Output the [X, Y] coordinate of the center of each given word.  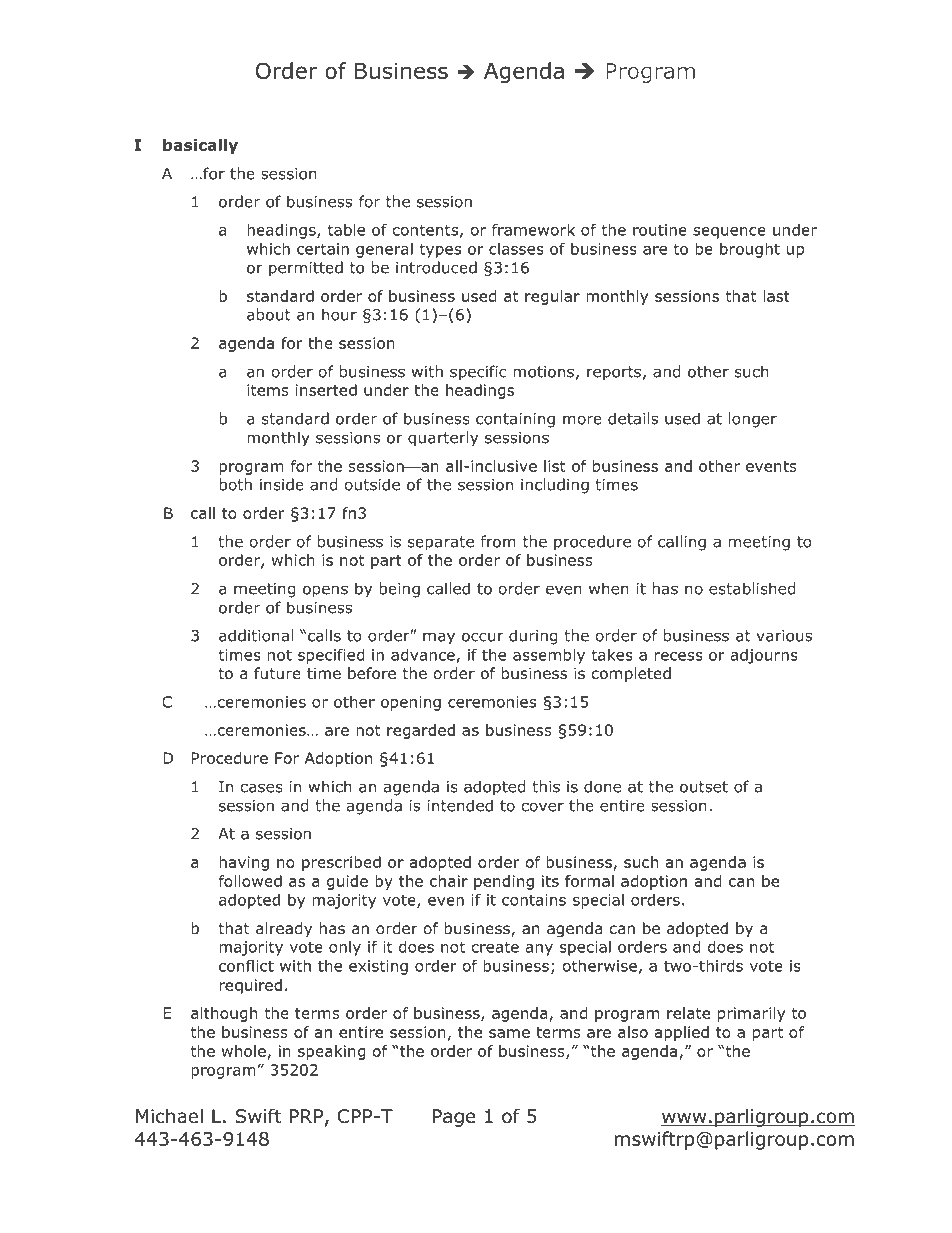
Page [454, 1118]
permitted [306, 269]
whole [244, 1051]
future [277, 673]
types [440, 250]
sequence [729, 233]
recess [679, 656]
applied [682, 1033]
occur [483, 637]
